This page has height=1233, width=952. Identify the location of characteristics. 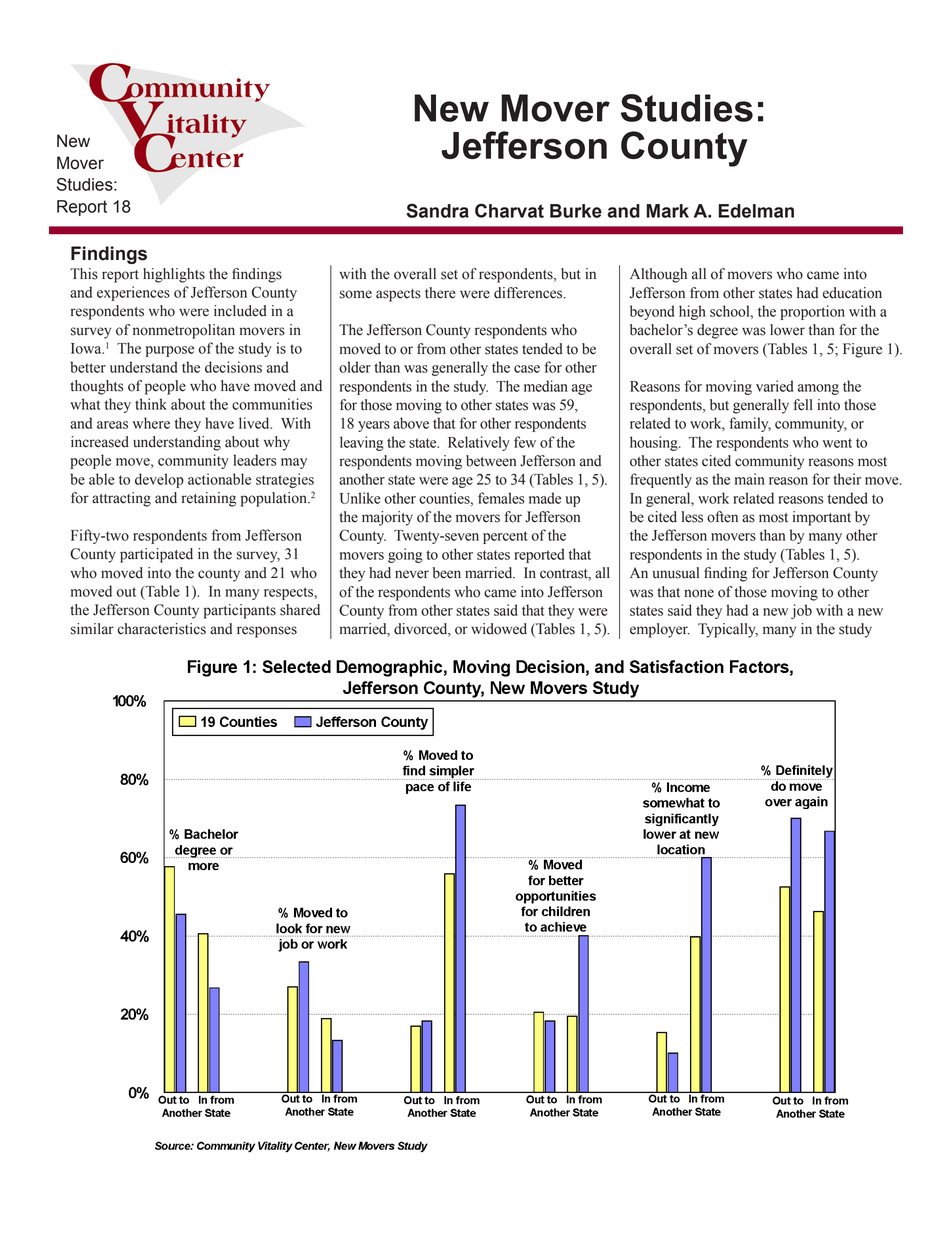
(162, 629).
